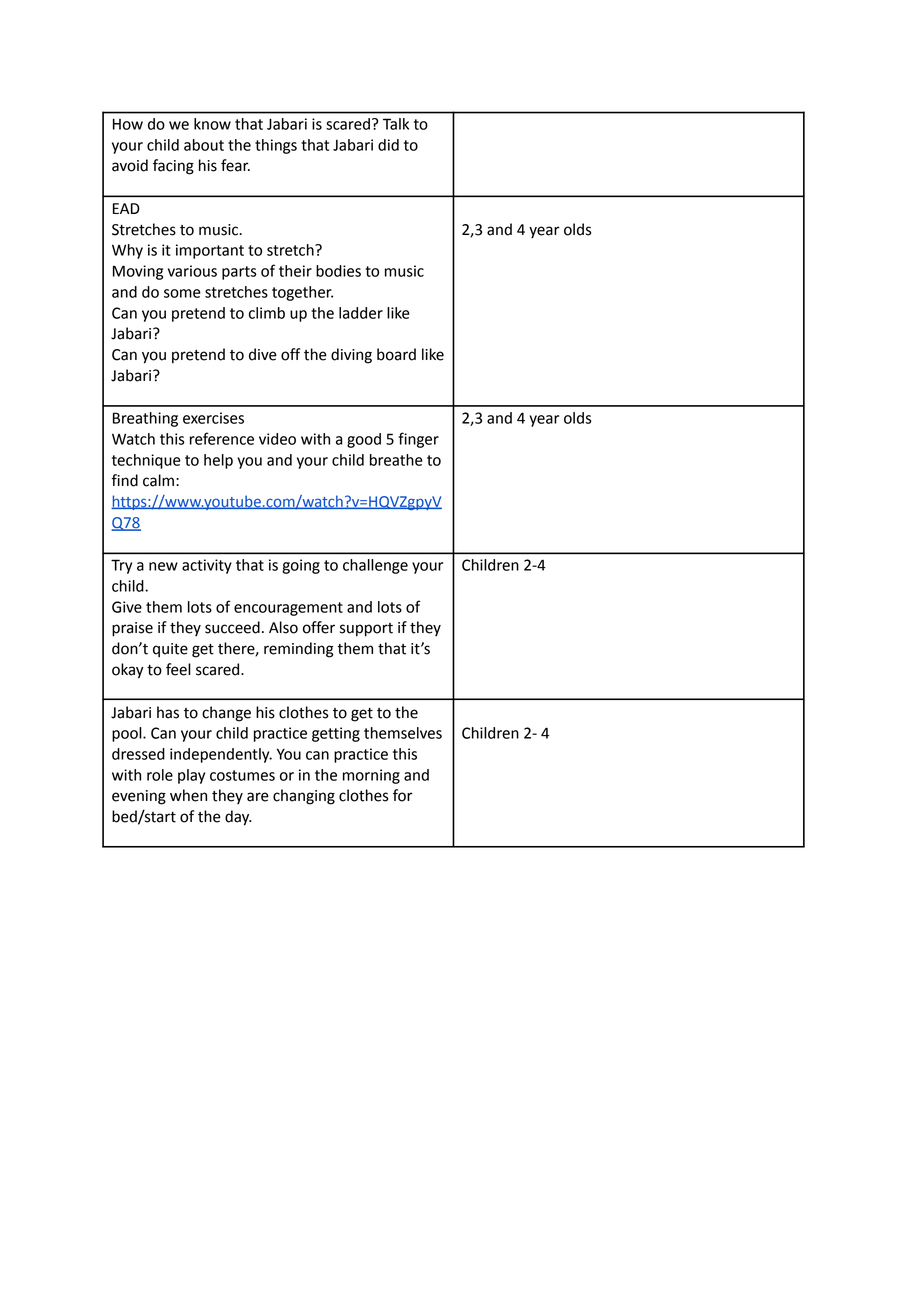  What do you see at coordinates (388, 145) in the image?
I see `did` at bounding box center [388, 145].
